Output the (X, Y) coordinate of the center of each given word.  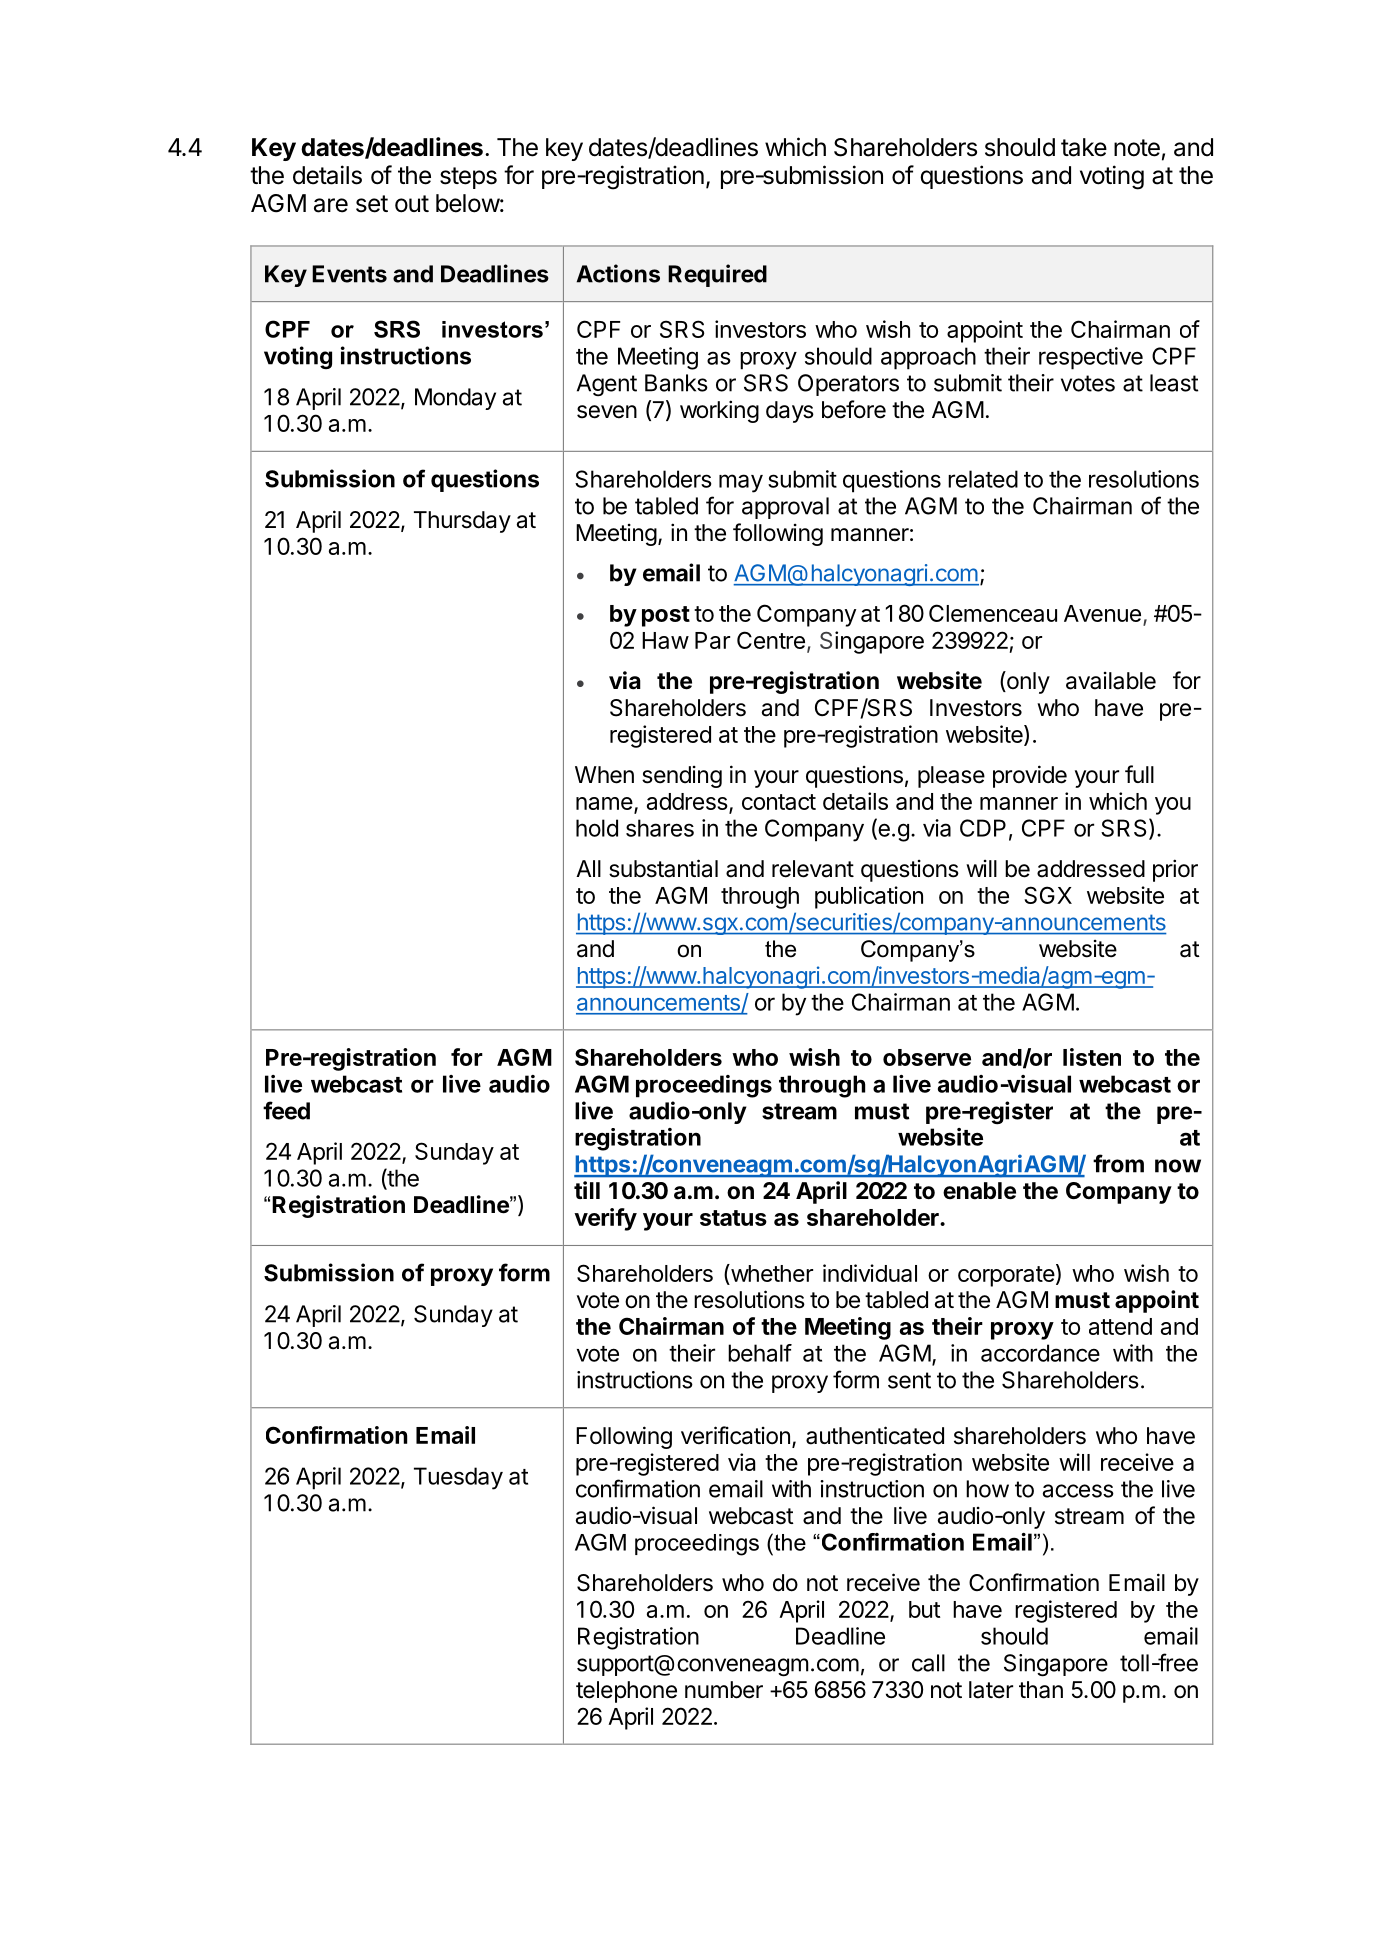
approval (785, 508)
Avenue (1102, 613)
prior (1175, 870)
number (724, 1690)
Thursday (462, 522)
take (1084, 147)
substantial (663, 868)
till (587, 1190)
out (412, 204)
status (733, 1218)
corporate (1006, 1276)
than (1041, 1690)
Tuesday (458, 1478)
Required (717, 275)
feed (286, 1110)
